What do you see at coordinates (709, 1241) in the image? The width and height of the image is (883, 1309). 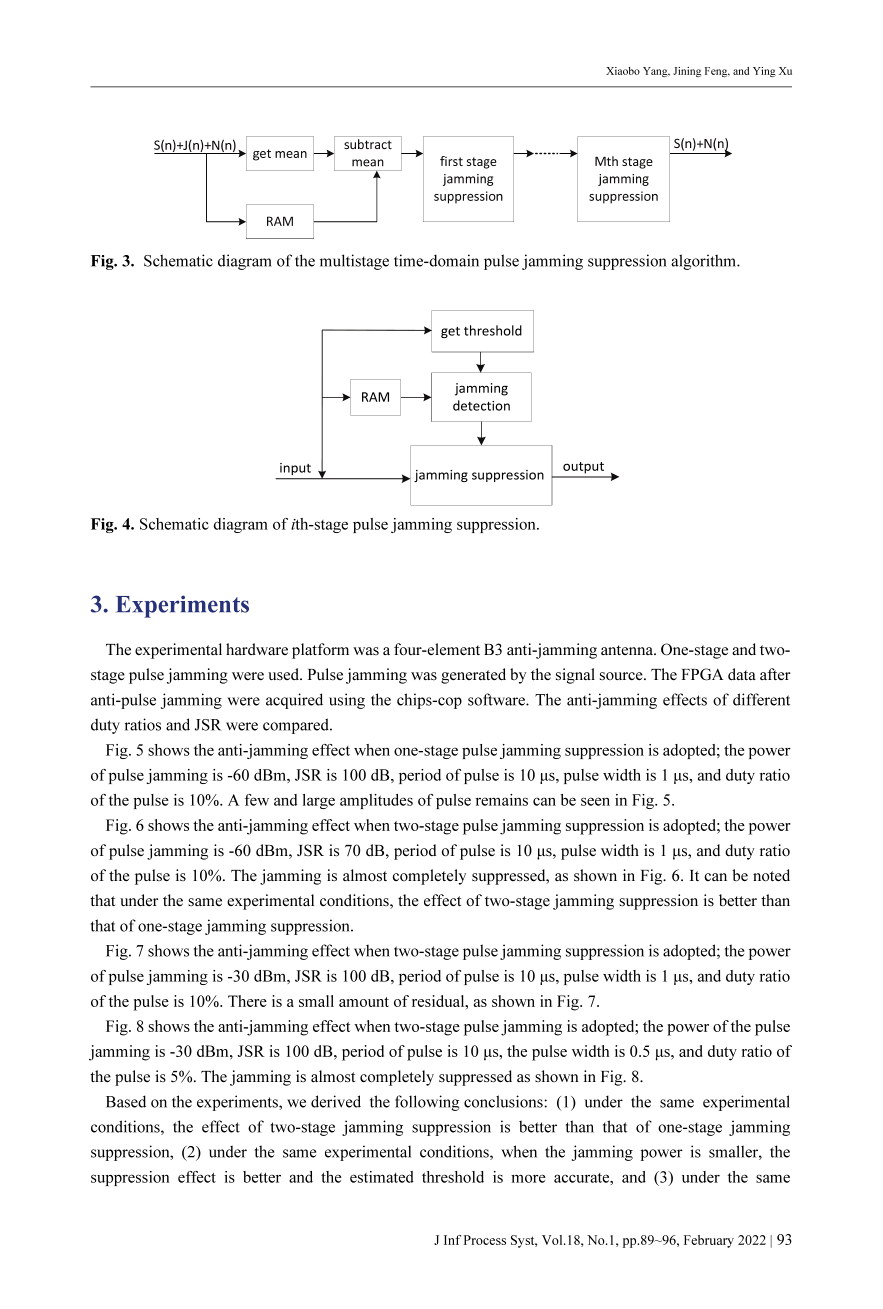 I see `February` at bounding box center [709, 1241].
